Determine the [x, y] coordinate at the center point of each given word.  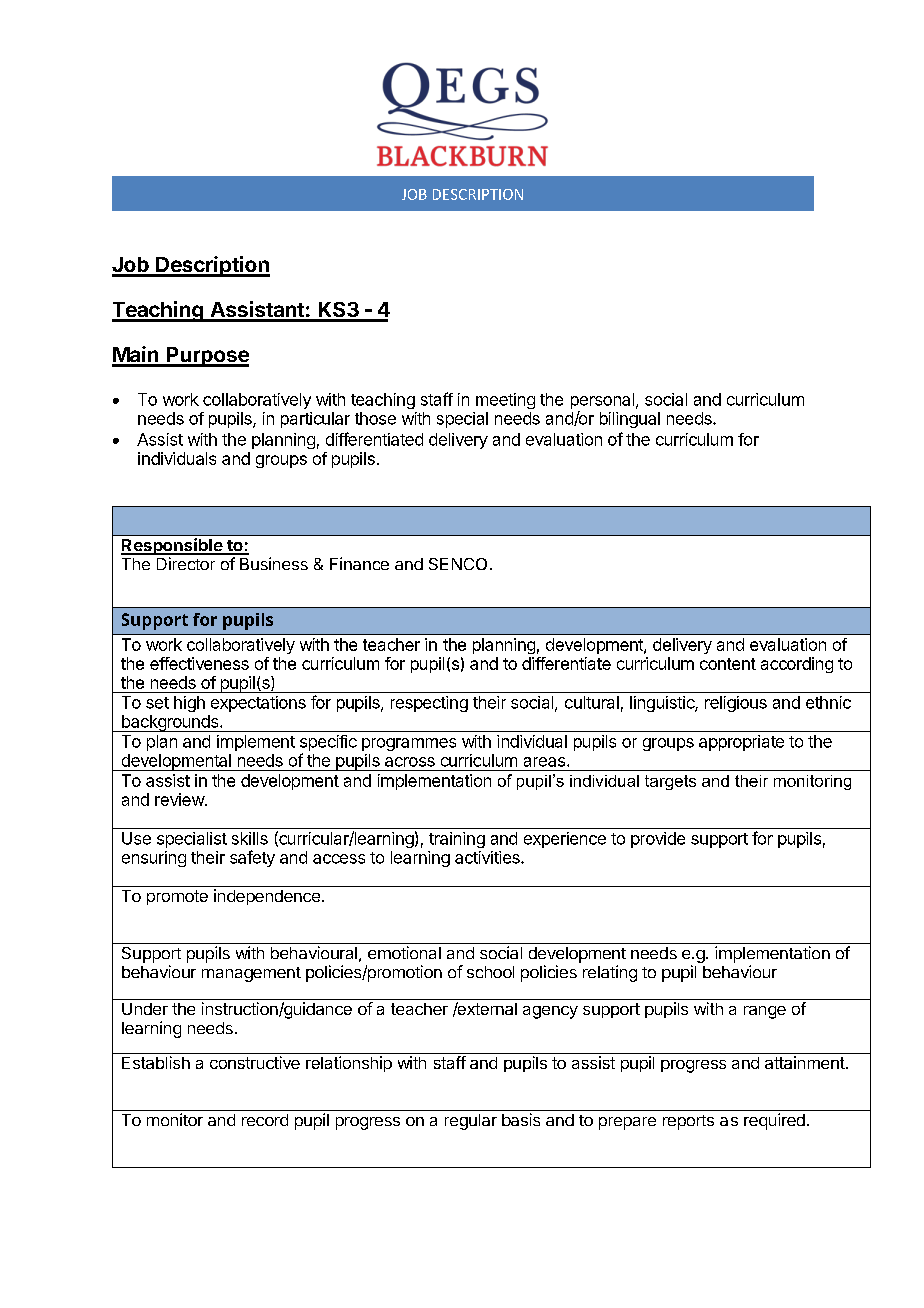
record [265, 1120]
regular [471, 1122]
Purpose [207, 357]
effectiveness [199, 663]
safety [252, 858]
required [774, 1121]
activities [488, 857]
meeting [505, 401]
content [728, 664]
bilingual [630, 420]
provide [658, 840]
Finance [359, 563]
